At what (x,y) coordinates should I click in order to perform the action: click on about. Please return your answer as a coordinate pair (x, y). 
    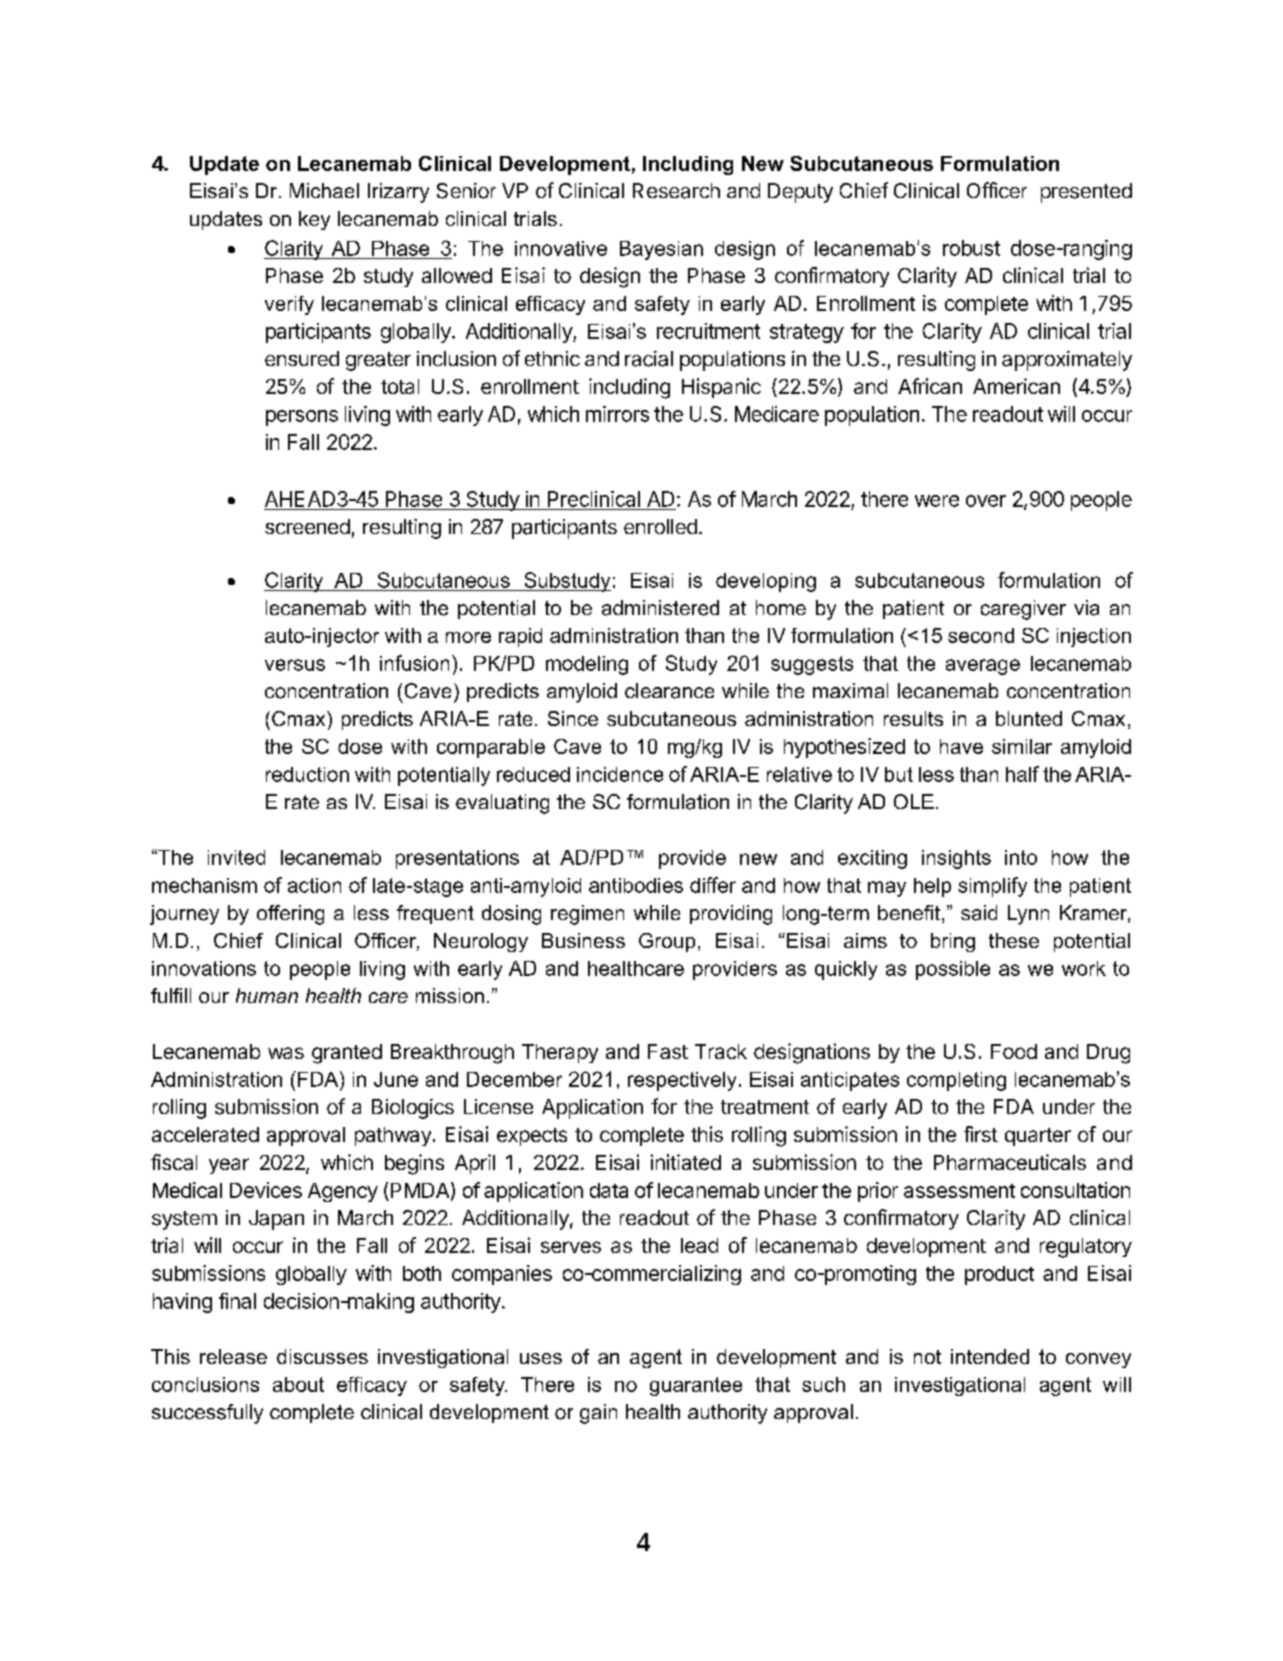
    Looking at the image, I should click on (298, 1384).
